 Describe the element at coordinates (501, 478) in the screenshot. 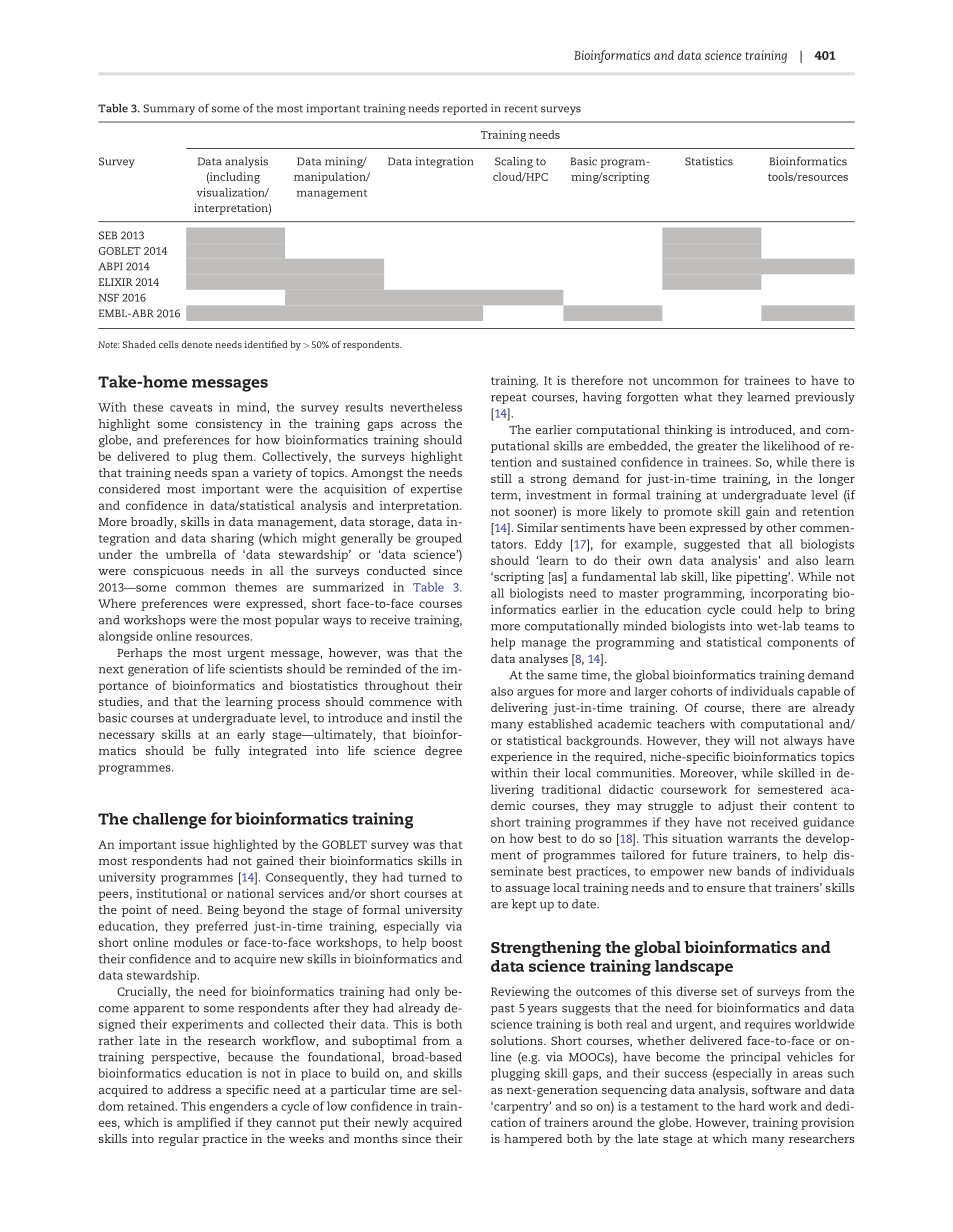

I see `still` at that location.
